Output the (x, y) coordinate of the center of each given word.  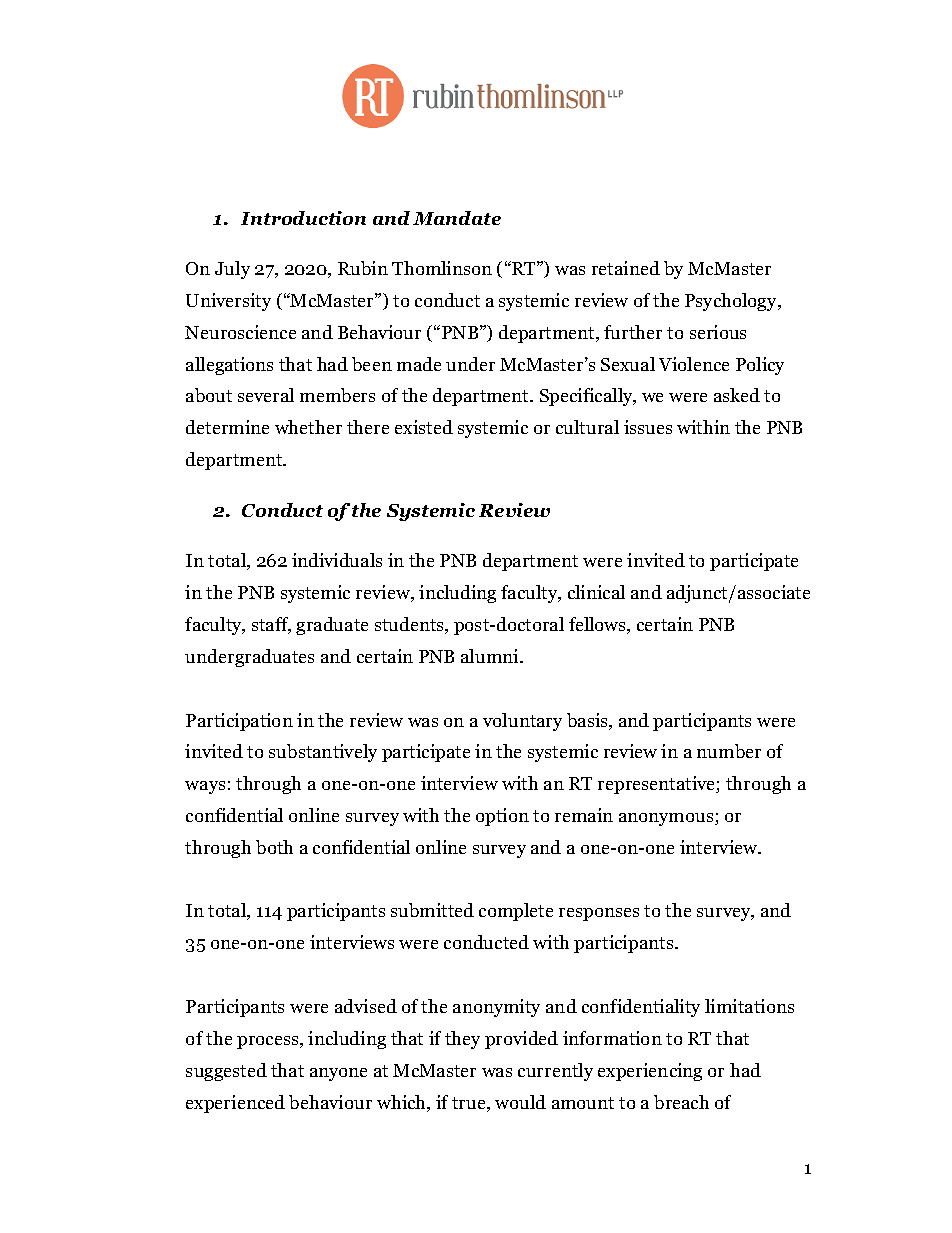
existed (424, 427)
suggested (226, 1072)
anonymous (667, 819)
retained (626, 268)
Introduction (303, 218)
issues (648, 427)
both (274, 847)
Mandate (457, 218)
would (520, 1102)
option (502, 817)
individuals (337, 560)
